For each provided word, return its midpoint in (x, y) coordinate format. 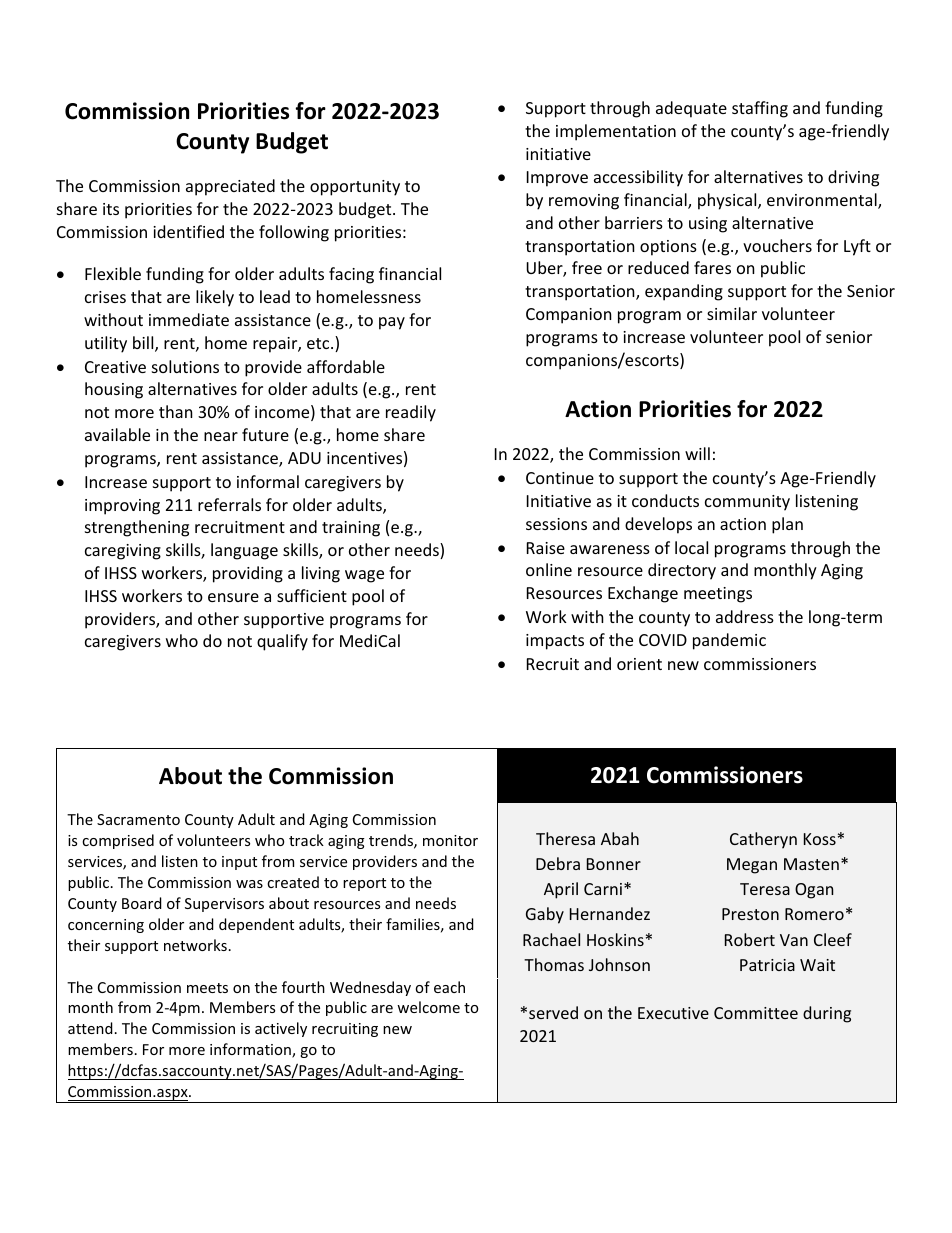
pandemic (729, 641)
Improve (557, 179)
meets (207, 988)
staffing (760, 109)
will (697, 453)
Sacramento (138, 819)
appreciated (230, 187)
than (176, 411)
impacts (555, 642)
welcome (428, 1007)
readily (411, 413)
